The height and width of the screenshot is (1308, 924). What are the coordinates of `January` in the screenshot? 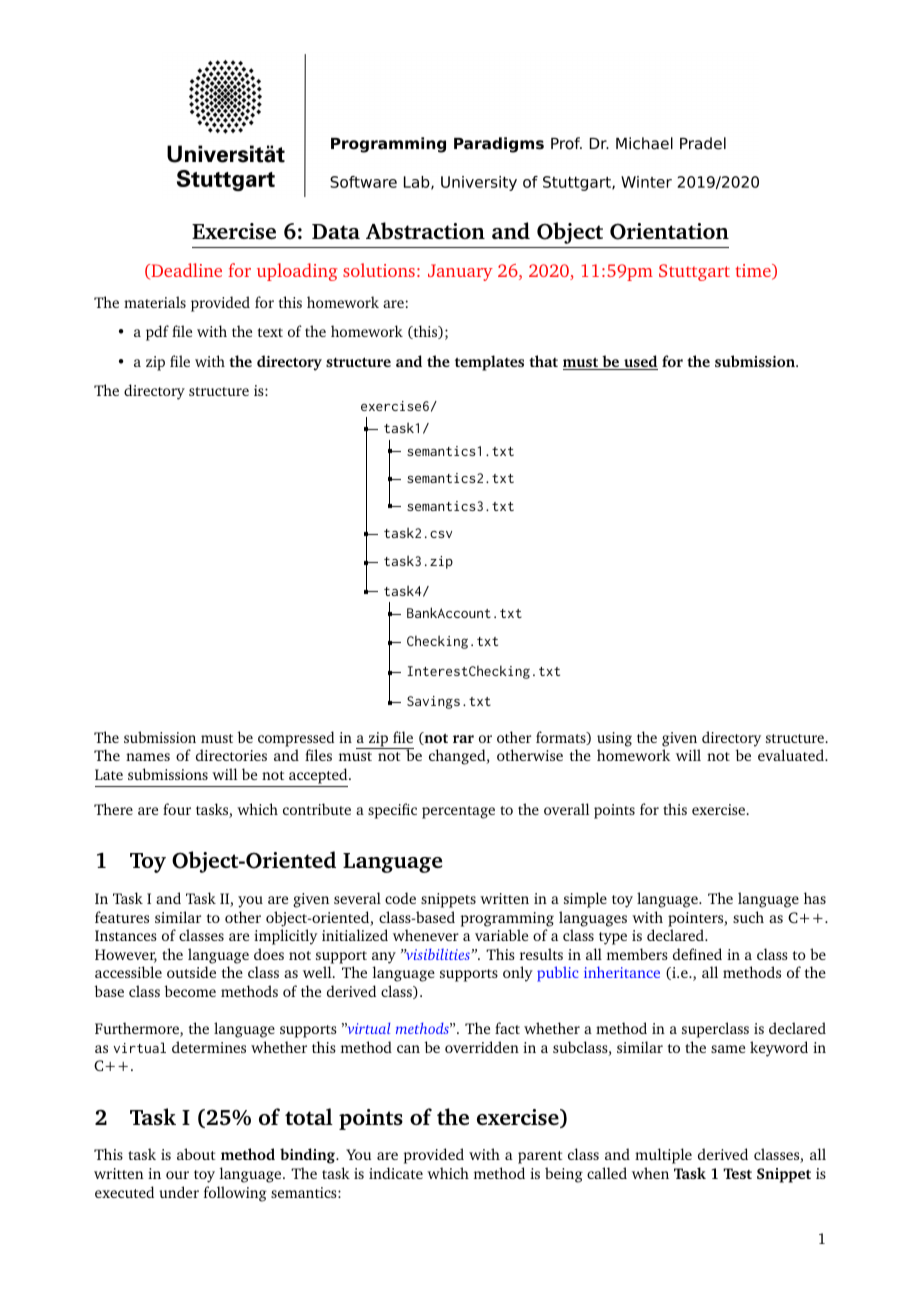 It's located at (460, 272).
